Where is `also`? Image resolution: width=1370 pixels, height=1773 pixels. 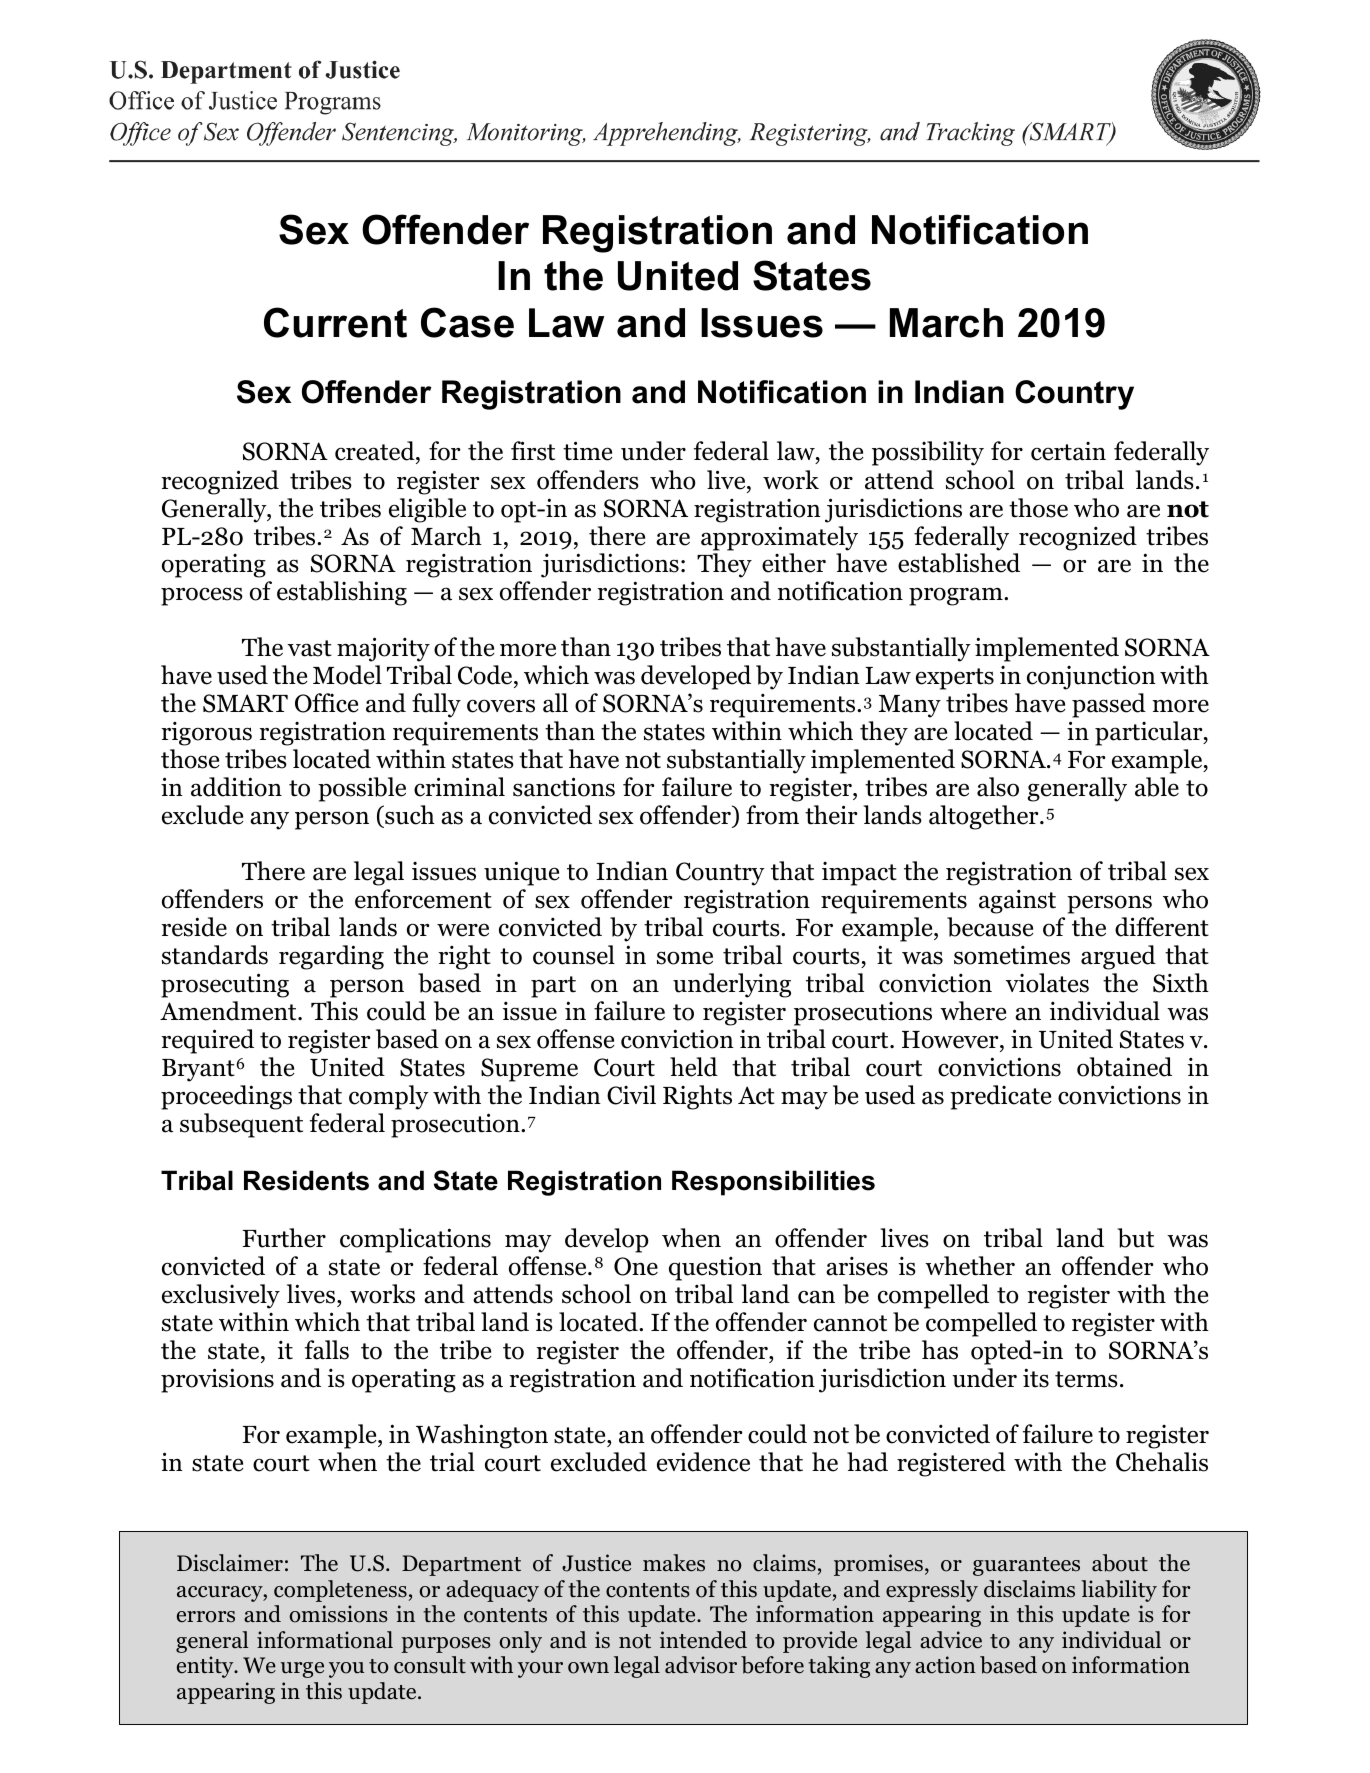 also is located at coordinates (998, 787).
